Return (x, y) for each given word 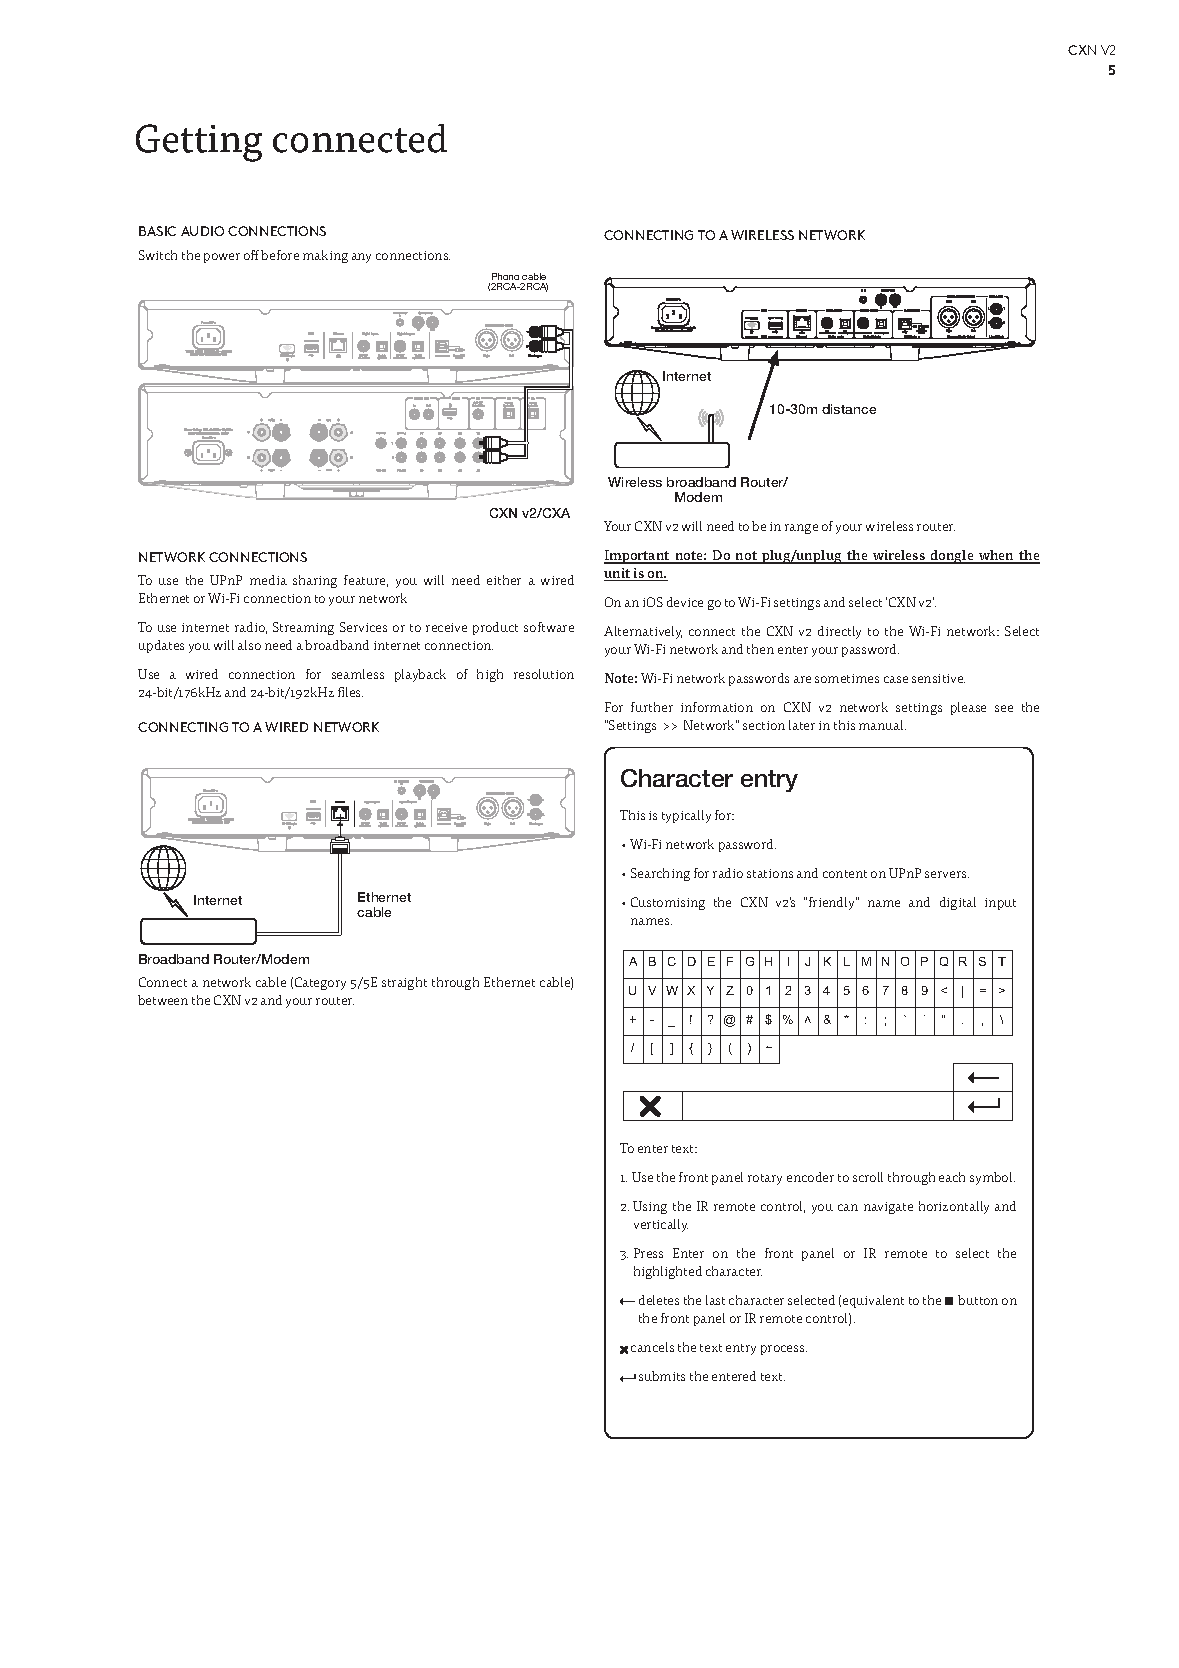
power (222, 258)
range (801, 529)
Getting (199, 143)
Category (320, 983)
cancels (652, 1347)
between (163, 1000)
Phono (505, 276)
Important (638, 557)
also (249, 645)
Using (650, 1207)
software (549, 627)
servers (947, 874)
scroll (868, 1177)
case (896, 679)
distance (849, 409)
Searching (660, 874)
